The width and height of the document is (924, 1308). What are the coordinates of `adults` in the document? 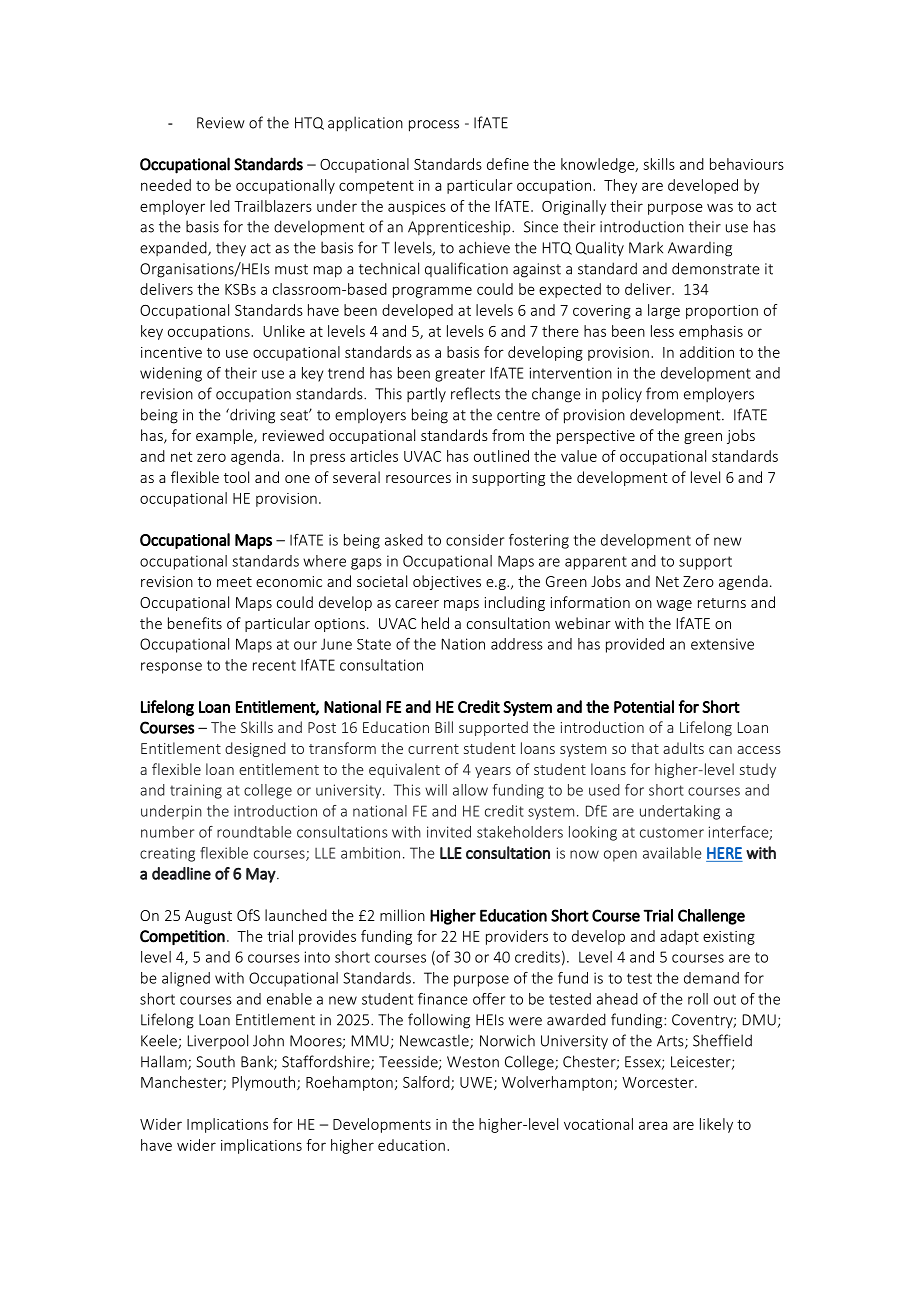 It's located at (683, 748).
